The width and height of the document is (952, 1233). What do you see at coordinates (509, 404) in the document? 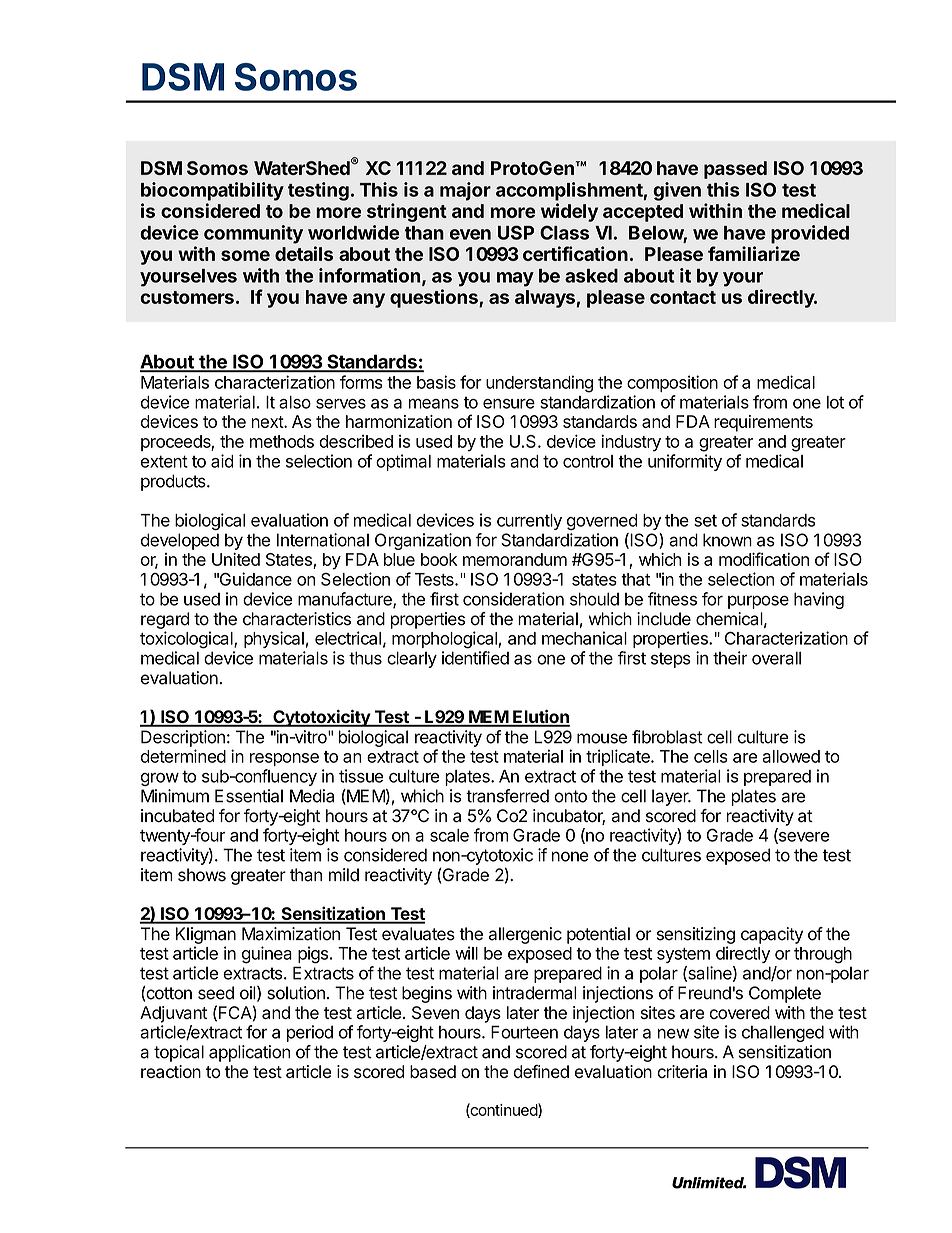
I see `ensure` at bounding box center [509, 404].
